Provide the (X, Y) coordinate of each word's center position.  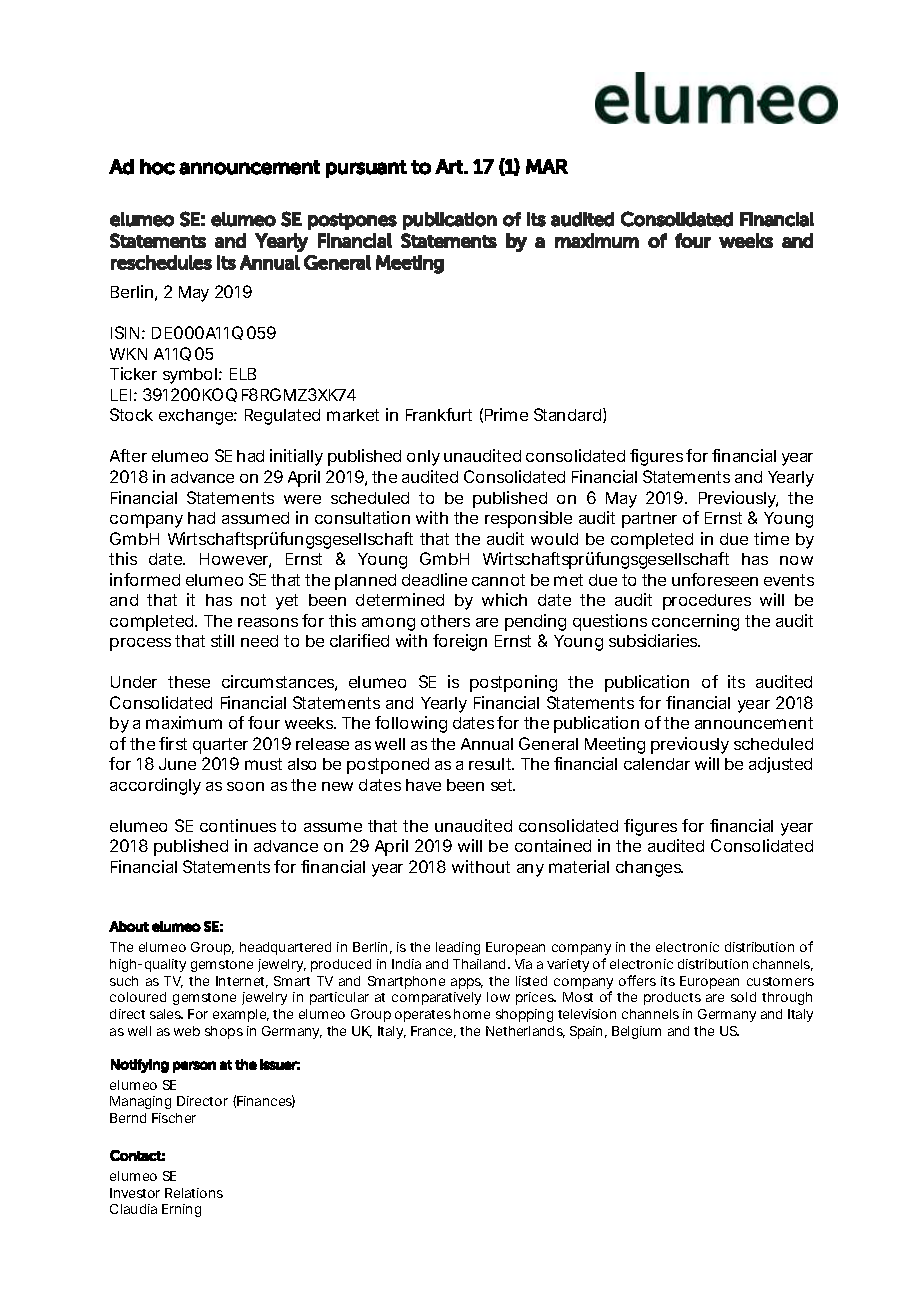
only (423, 458)
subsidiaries (654, 640)
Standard (567, 414)
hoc (157, 167)
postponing (513, 683)
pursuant (366, 169)
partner (649, 520)
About (129, 926)
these (189, 682)
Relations (194, 1193)
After (128, 455)
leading (458, 948)
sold (743, 997)
